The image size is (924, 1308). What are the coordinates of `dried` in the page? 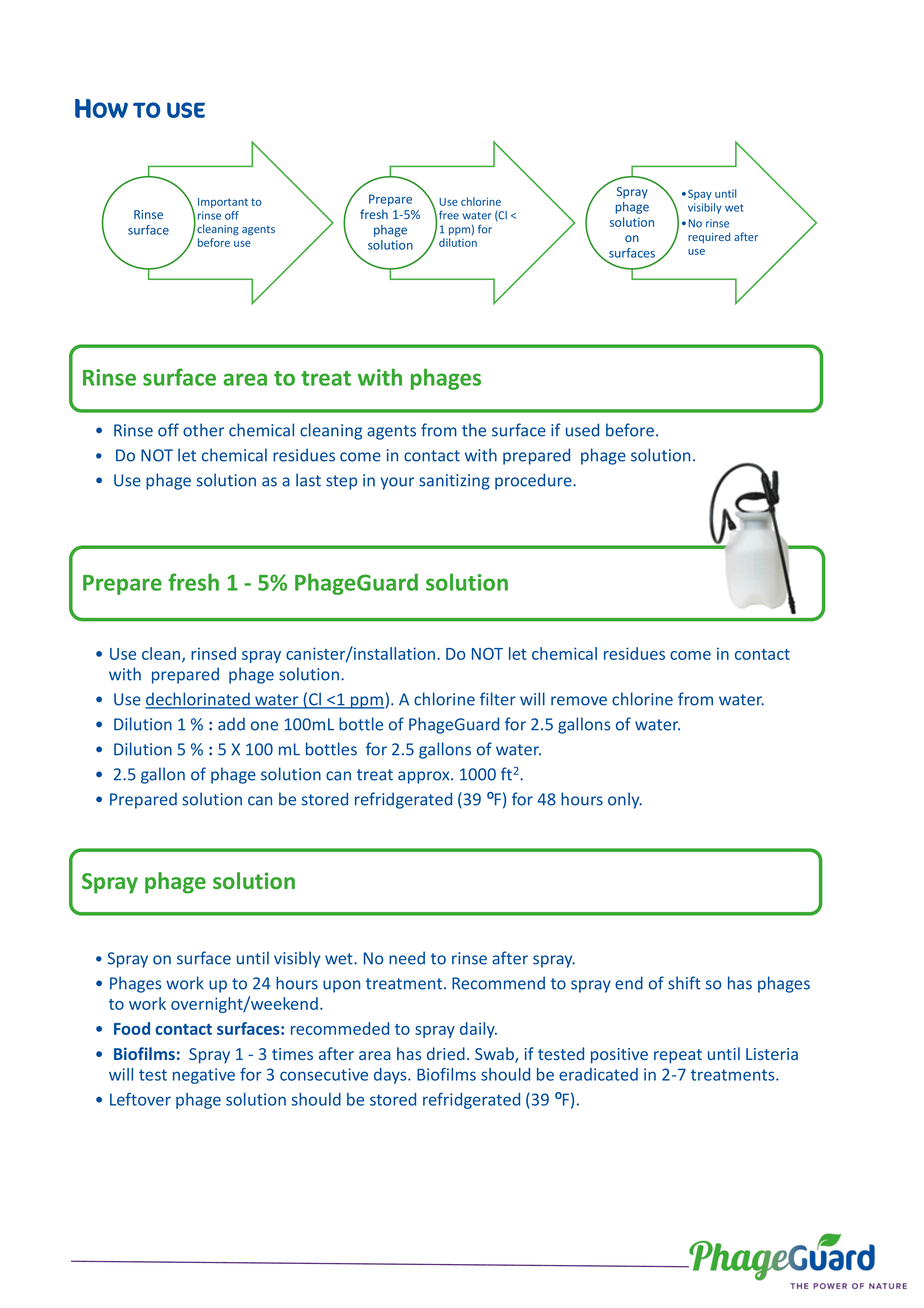 It's located at (446, 1053).
